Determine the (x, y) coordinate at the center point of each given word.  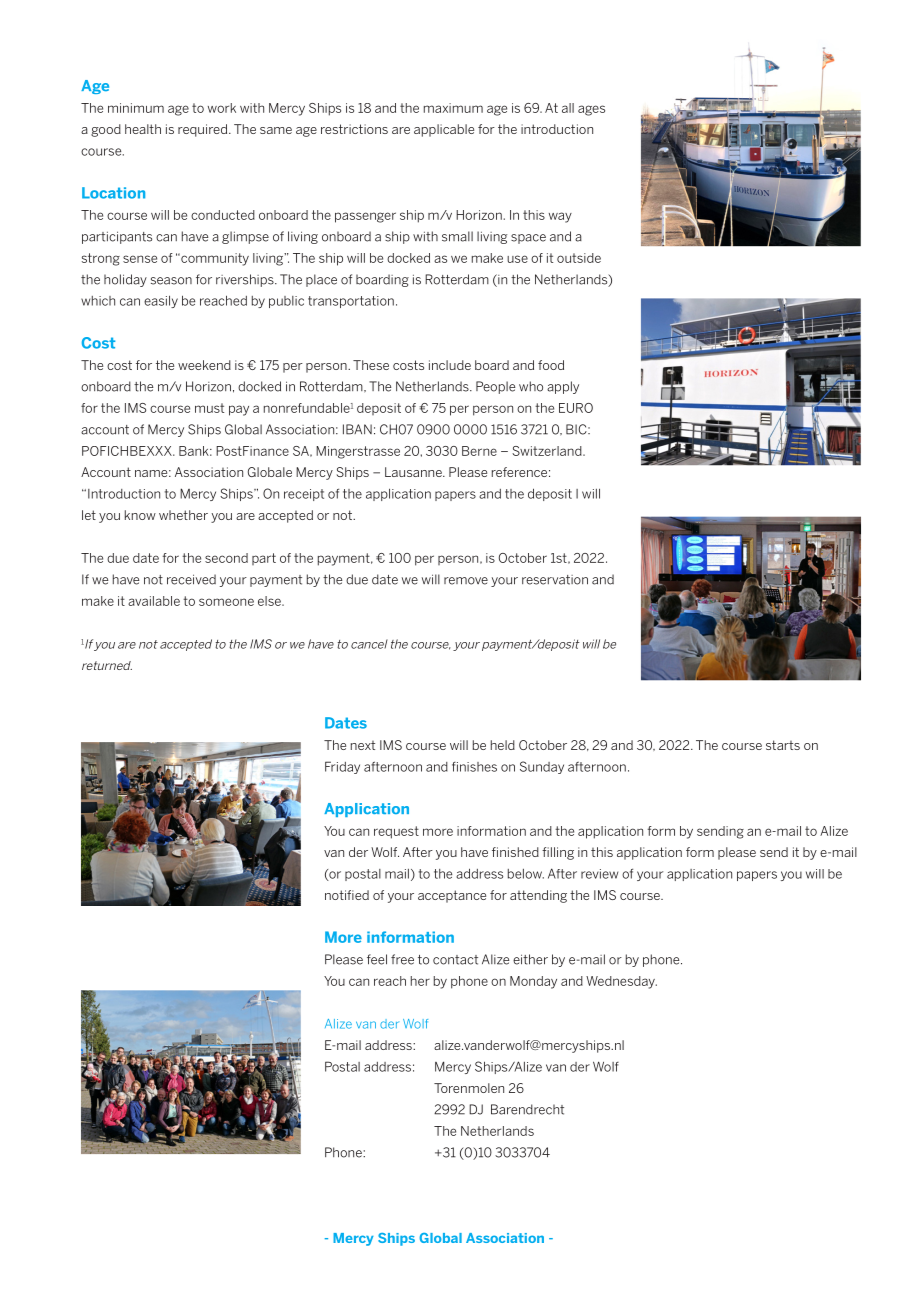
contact (455, 960)
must (209, 408)
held (503, 745)
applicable (444, 130)
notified (347, 895)
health (143, 129)
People (496, 387)
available (154, 601)
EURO (576, 408)
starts (783, 745)
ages (591, 110)
